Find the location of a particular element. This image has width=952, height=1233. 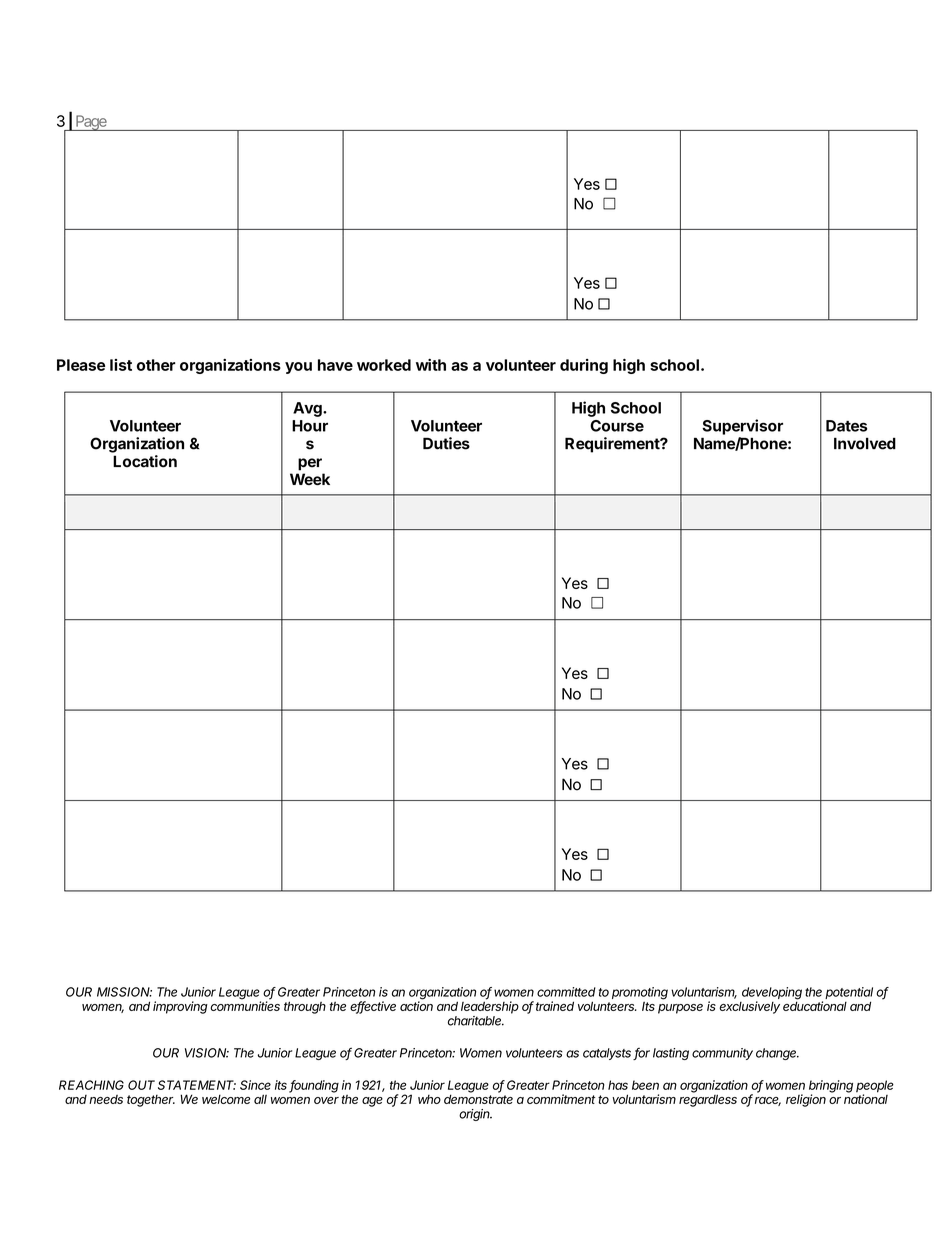

Week is located at coordinates (310, 479).
